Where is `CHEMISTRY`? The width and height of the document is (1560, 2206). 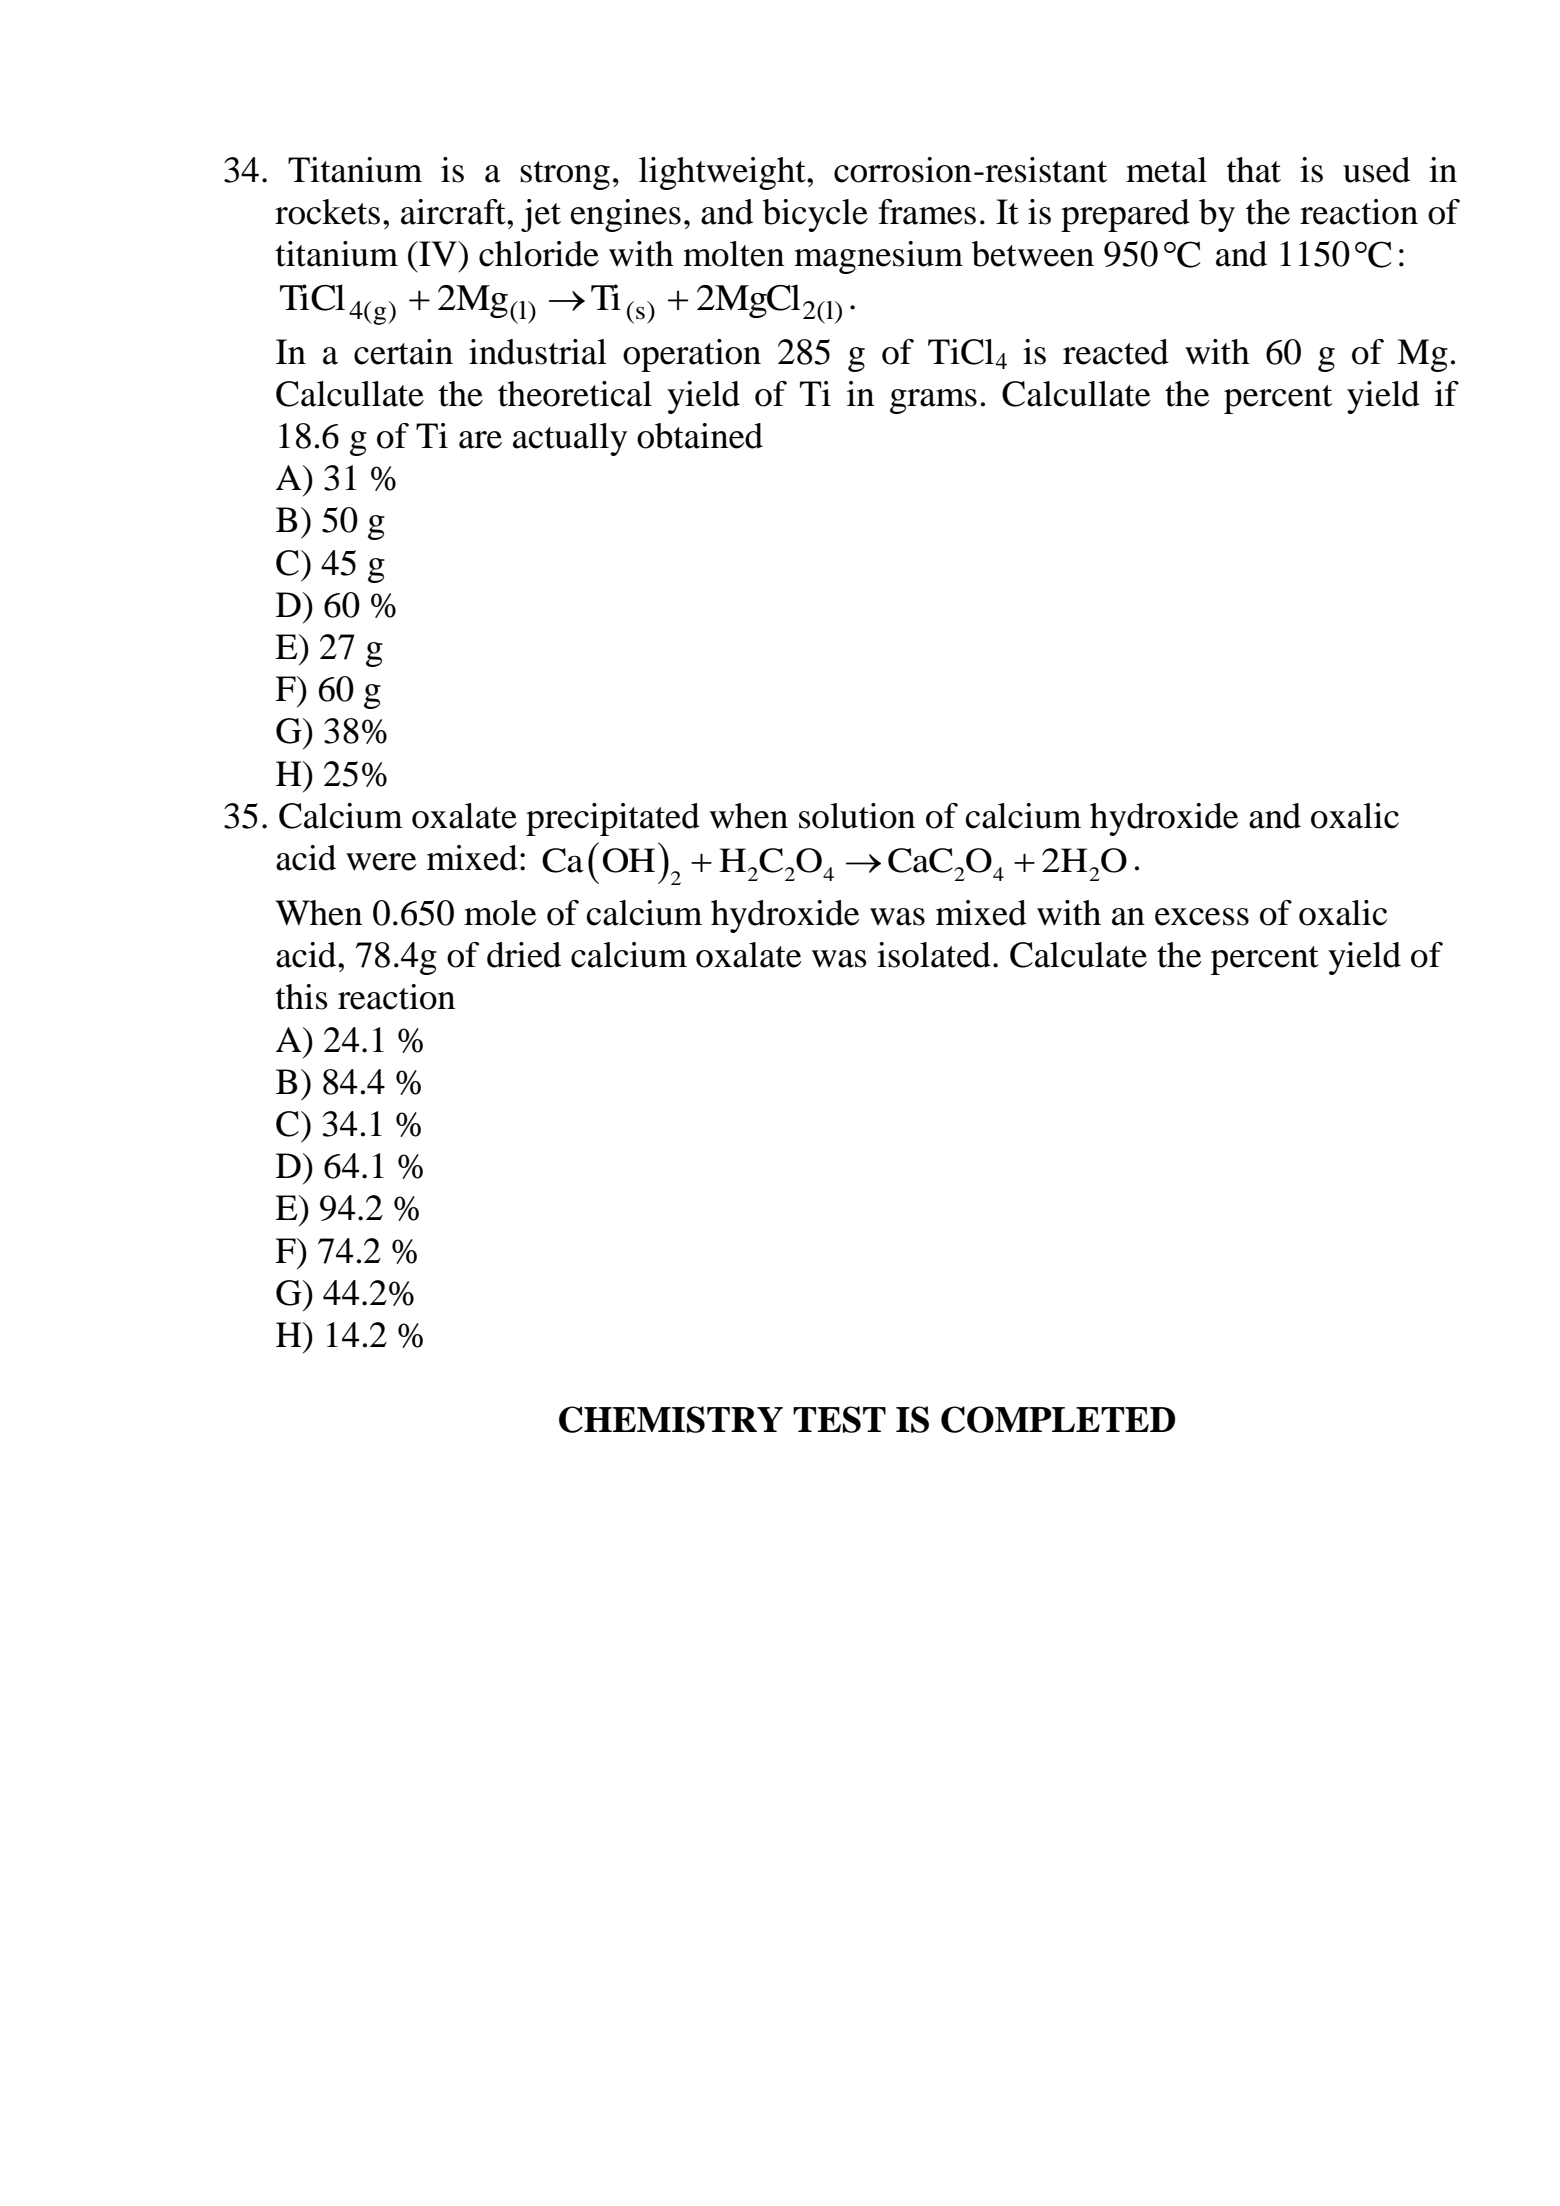
CHEMISTRY is located at coordinates (671, 1419).
